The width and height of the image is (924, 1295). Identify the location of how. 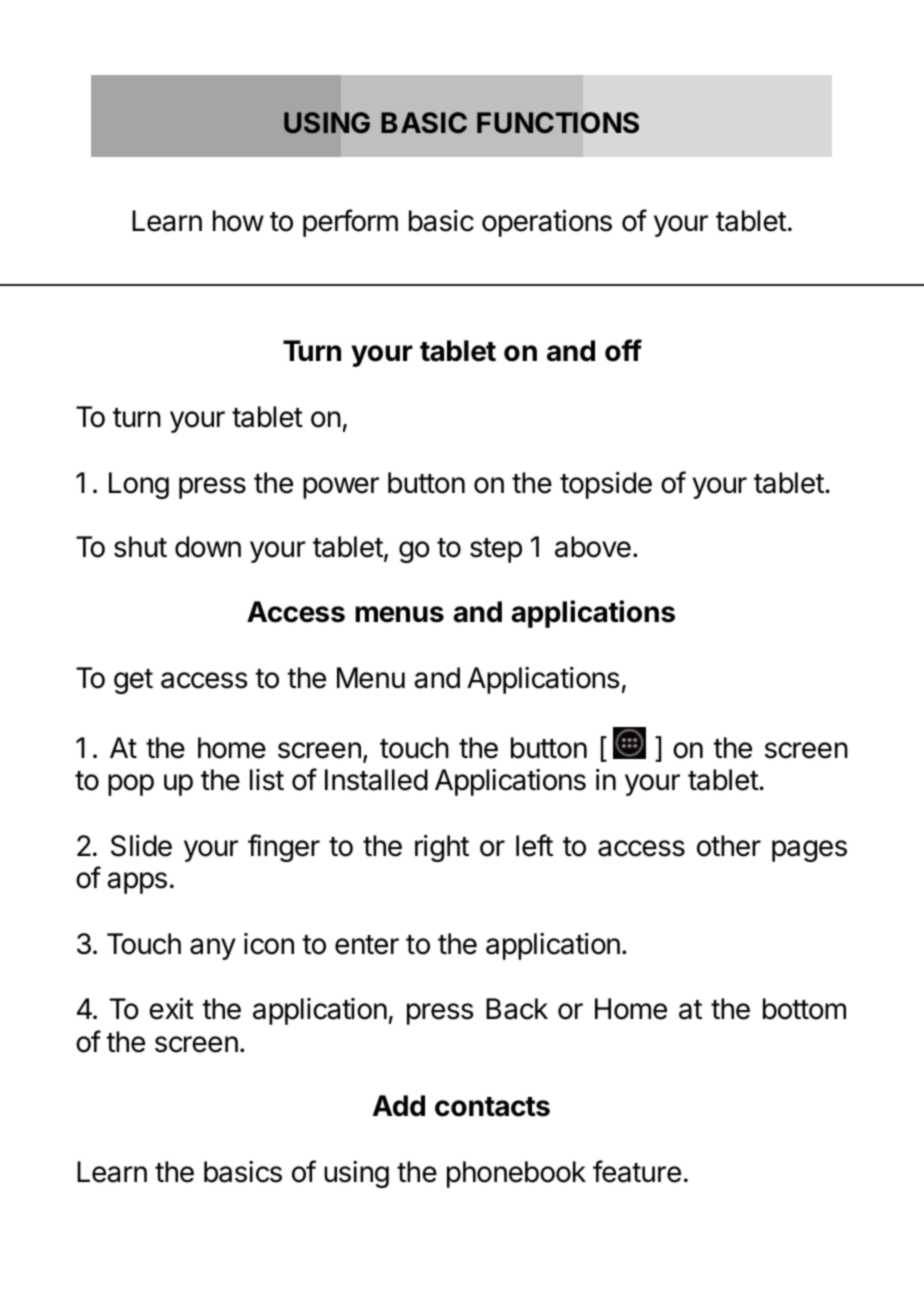
(238, 221).
